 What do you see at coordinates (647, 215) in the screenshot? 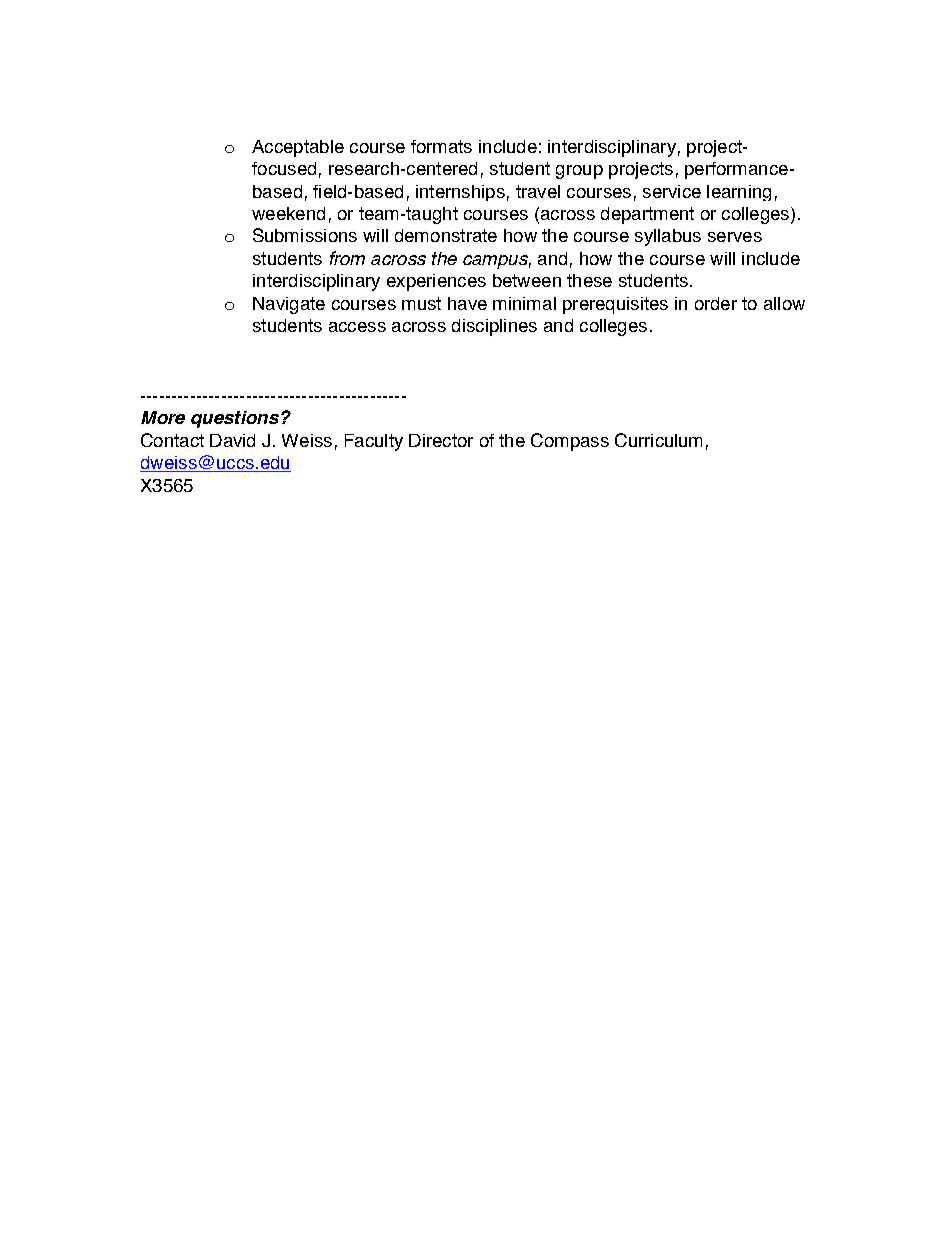
I see `department` at bounding box center [647, 215].
